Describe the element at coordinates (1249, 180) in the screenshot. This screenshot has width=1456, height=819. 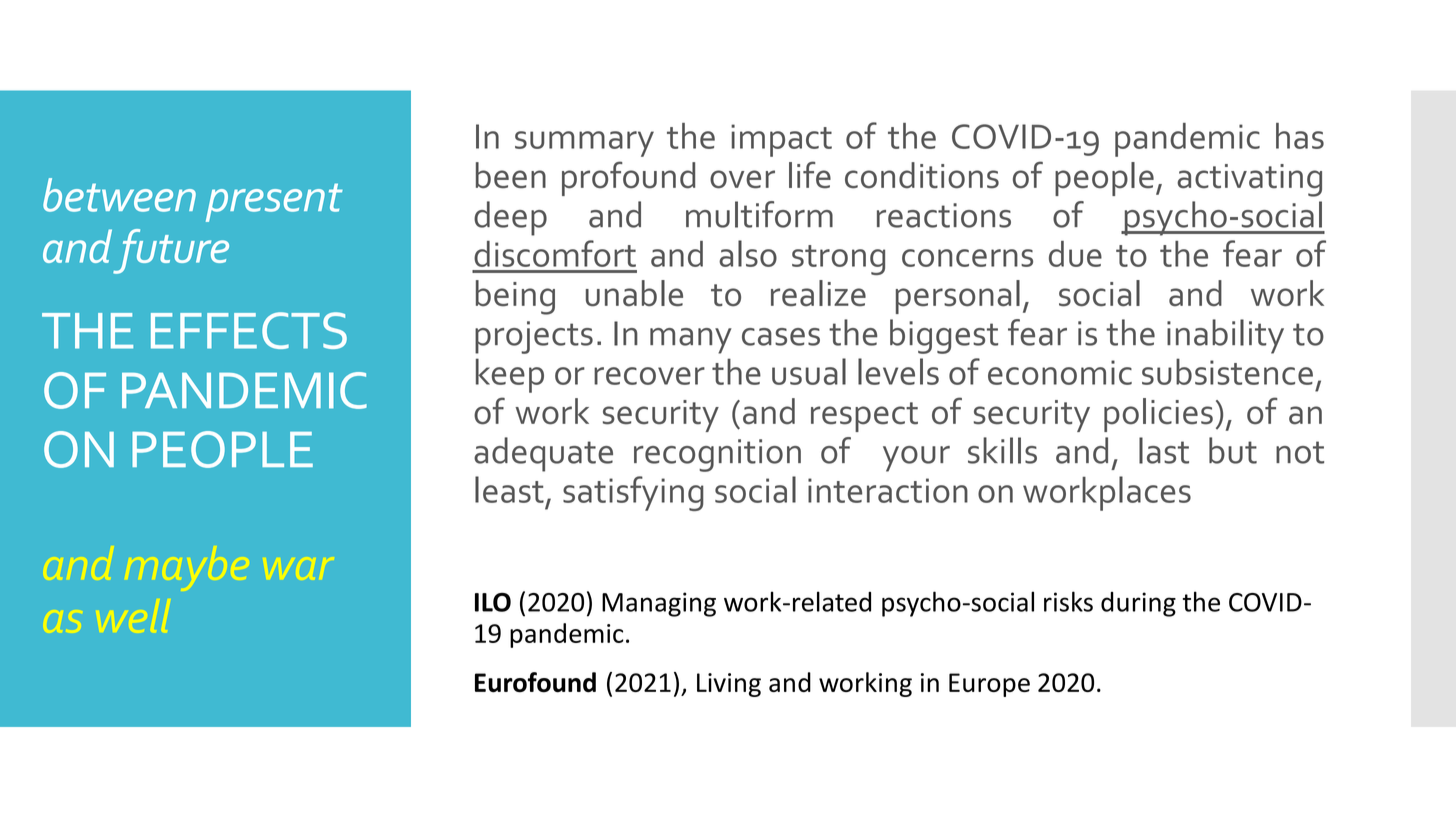
I see `activating` at that location.
